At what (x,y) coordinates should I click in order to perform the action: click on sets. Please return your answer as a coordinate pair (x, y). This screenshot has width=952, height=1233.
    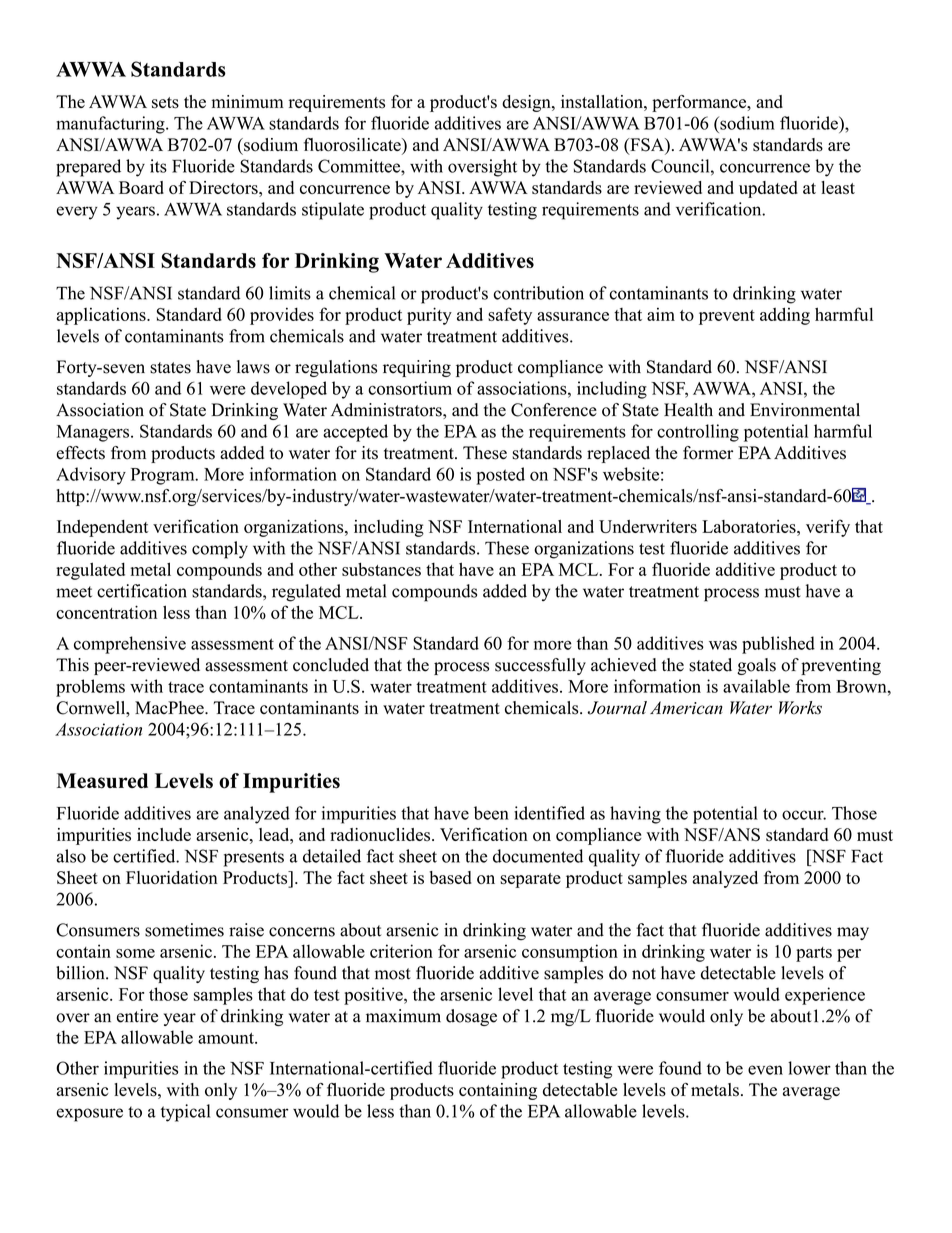
    Looking at the image, I should click on (165, 103).
